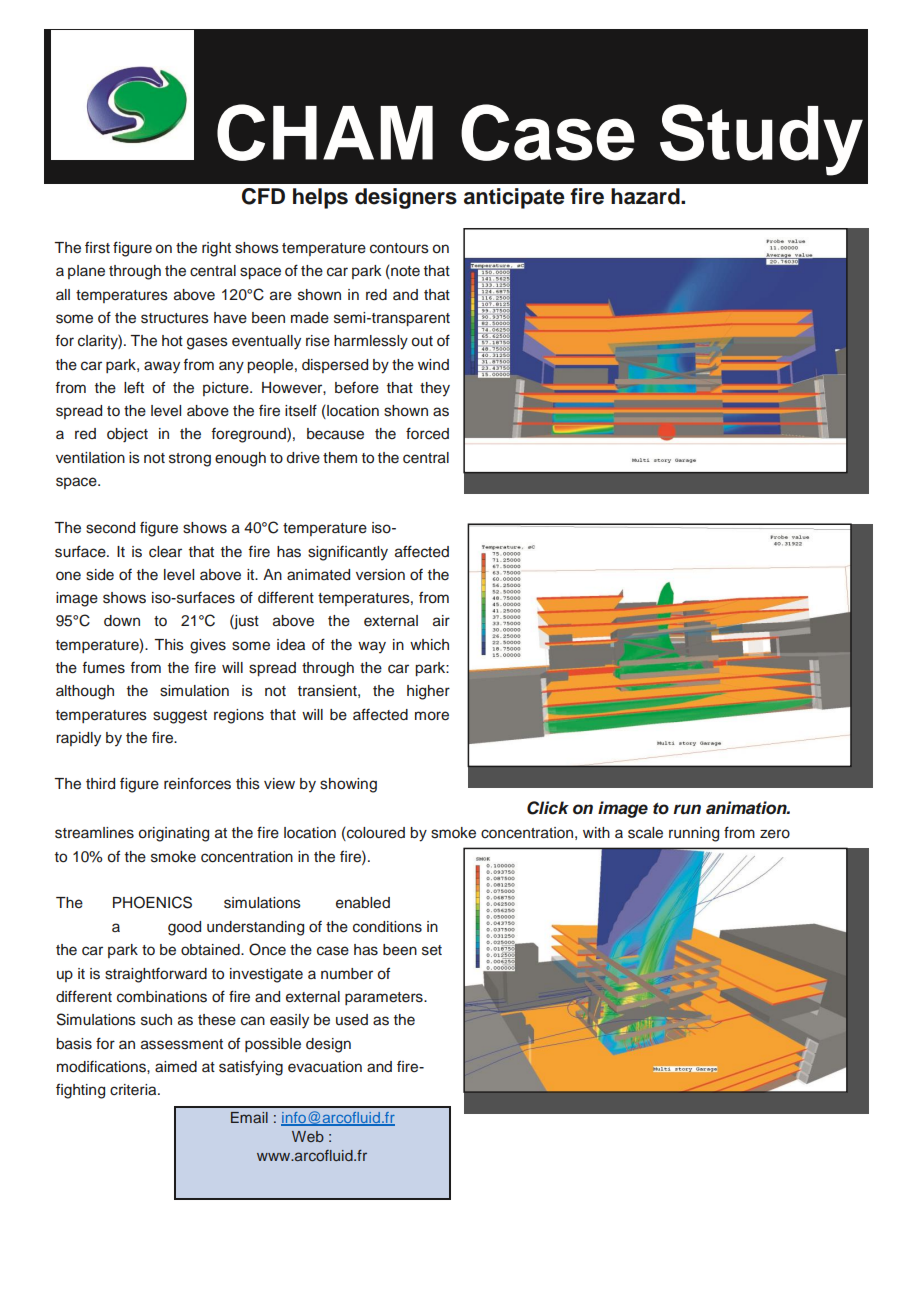  Describe the element at coordinates (190, 460) in the page. I see `strong` at that location.
